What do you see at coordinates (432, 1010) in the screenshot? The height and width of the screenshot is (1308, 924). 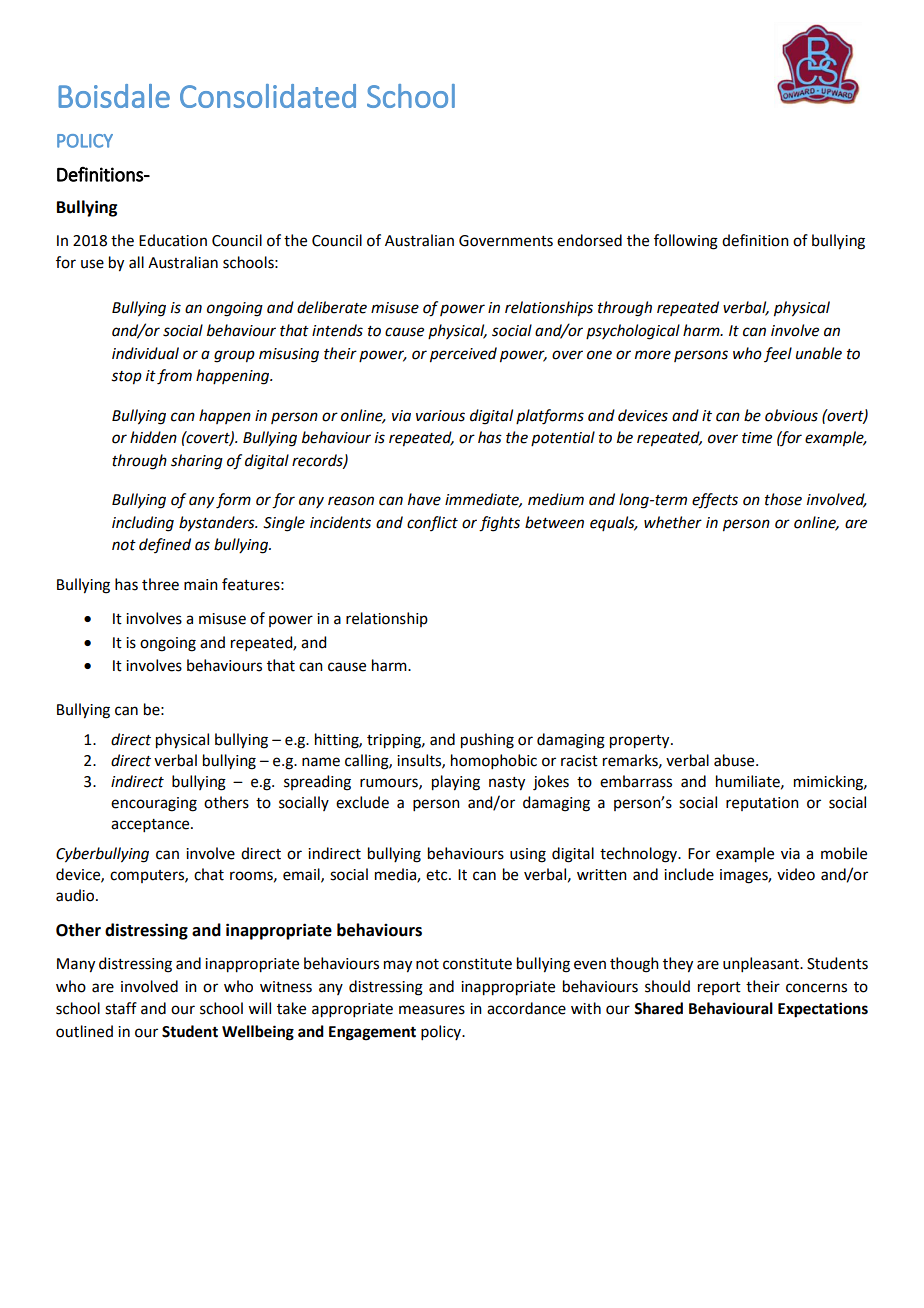 I see `measures` at bounding box center [432, 1010].
